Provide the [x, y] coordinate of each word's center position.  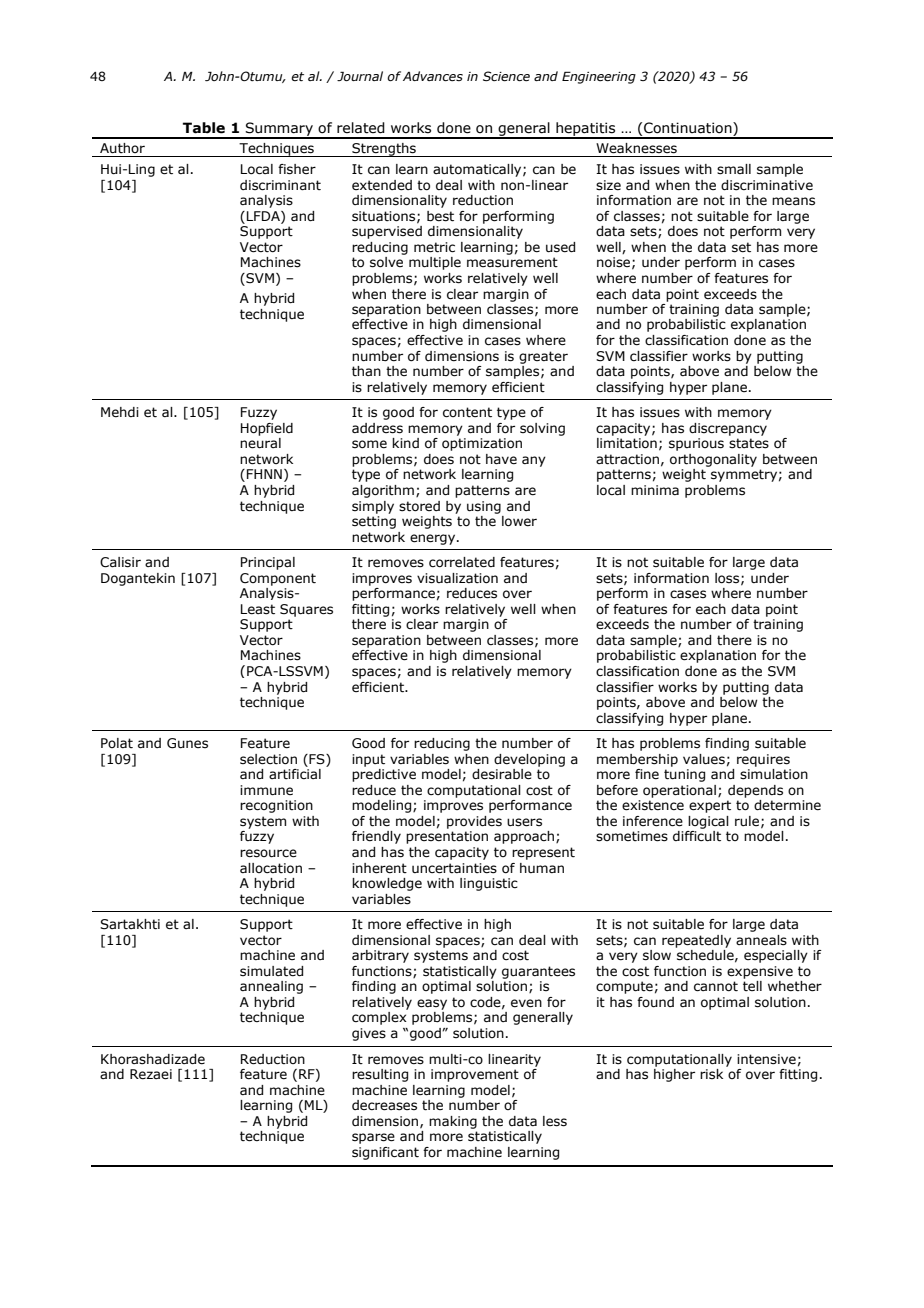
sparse [373, 1138]
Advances [433, 76]
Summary [279, 130]
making [453, 1122]
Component [278, 579]
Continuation [689, 129]
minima [655, 490]
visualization [457, 578]
